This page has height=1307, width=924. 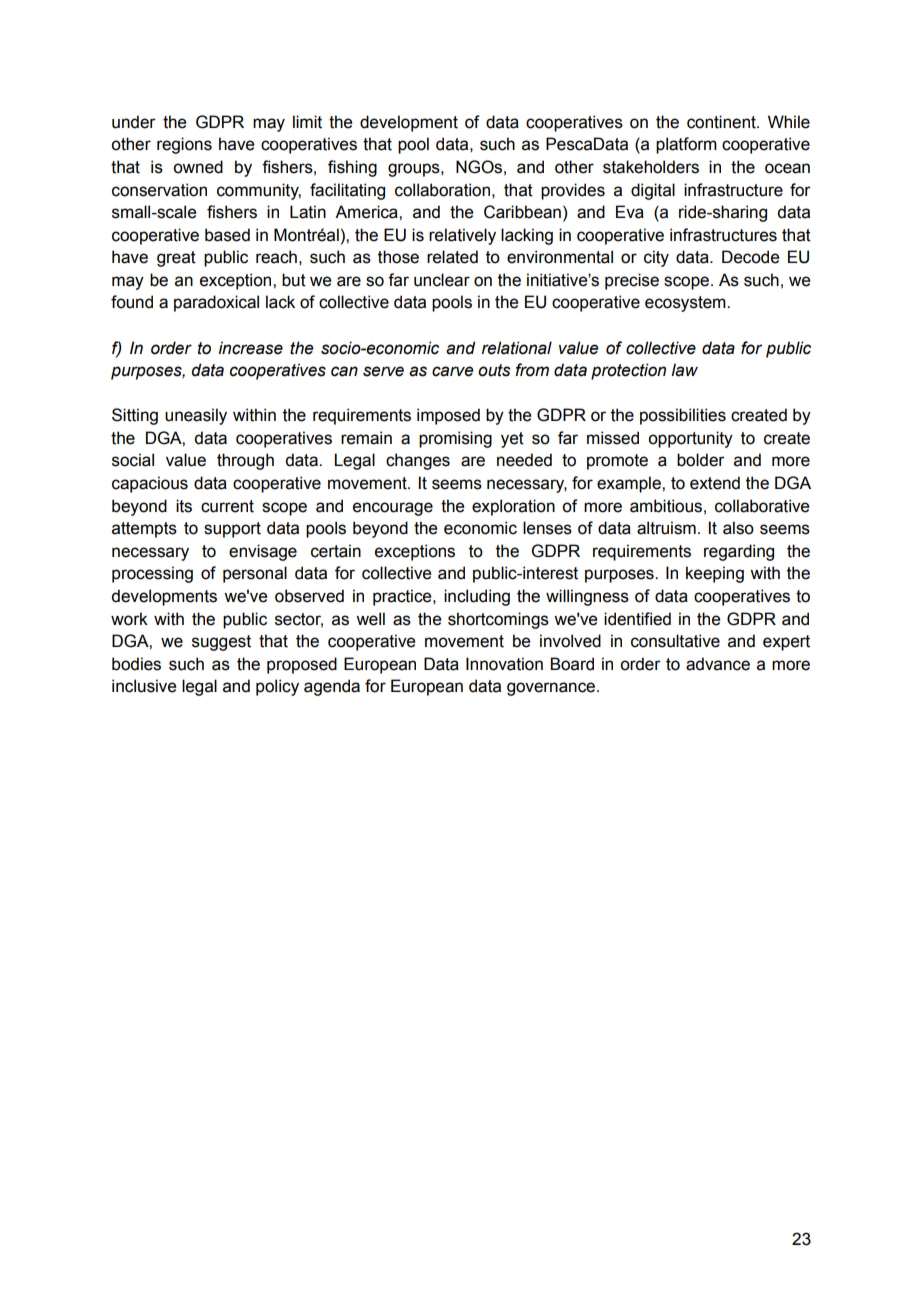 What do you see at coordinates (718, 664) in the page?
I see `advance` at bounding box center [718, 664].
